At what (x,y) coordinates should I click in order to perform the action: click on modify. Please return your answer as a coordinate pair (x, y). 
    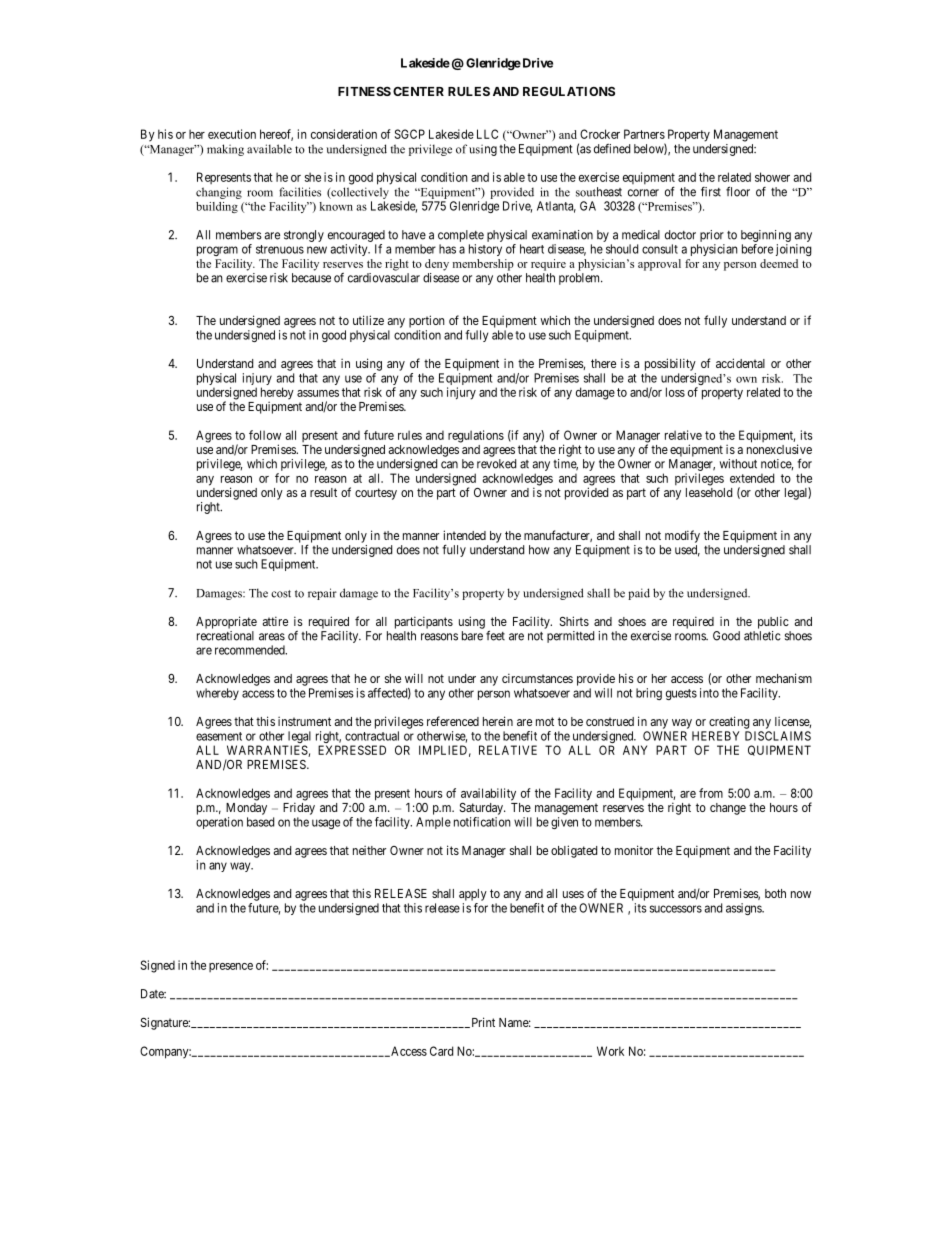
    Looking at the image, I should click on (682, 536).
